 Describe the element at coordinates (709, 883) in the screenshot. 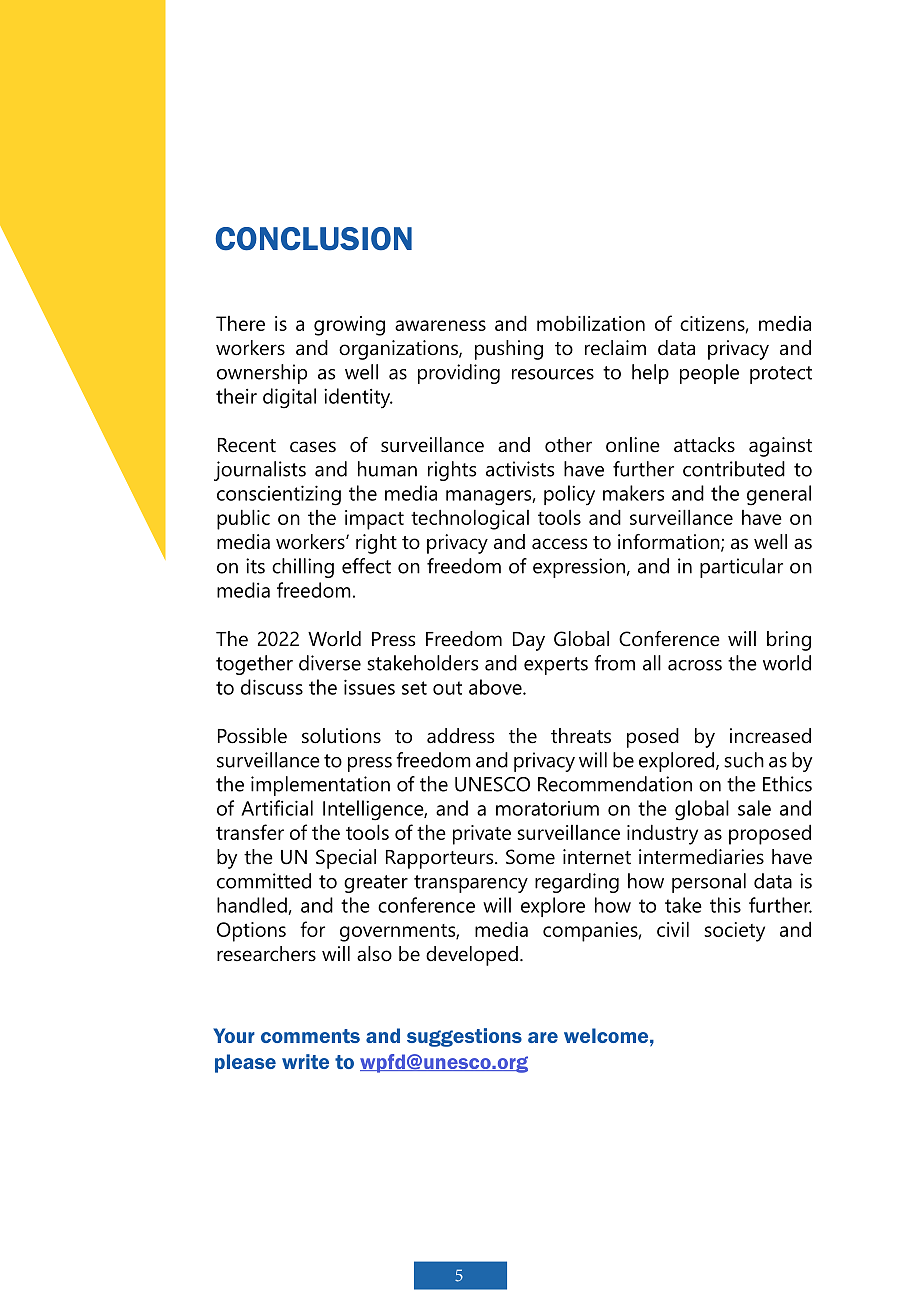

I see `personal` at that location.
